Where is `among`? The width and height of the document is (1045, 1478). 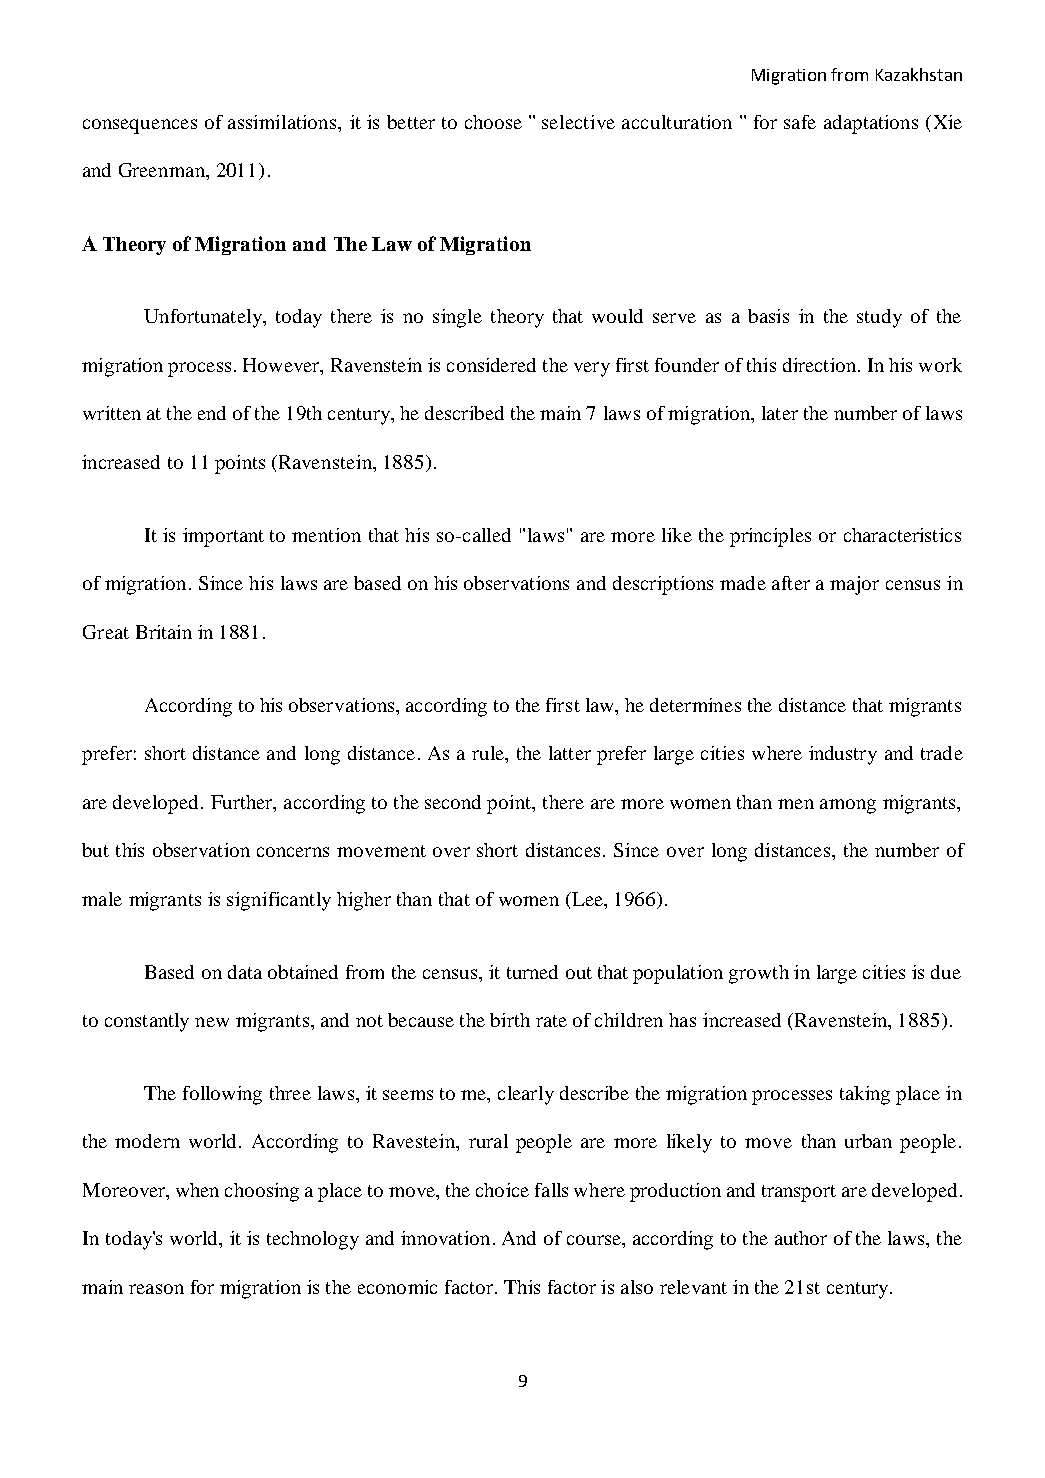 among is located at coordinates (848, 806).
